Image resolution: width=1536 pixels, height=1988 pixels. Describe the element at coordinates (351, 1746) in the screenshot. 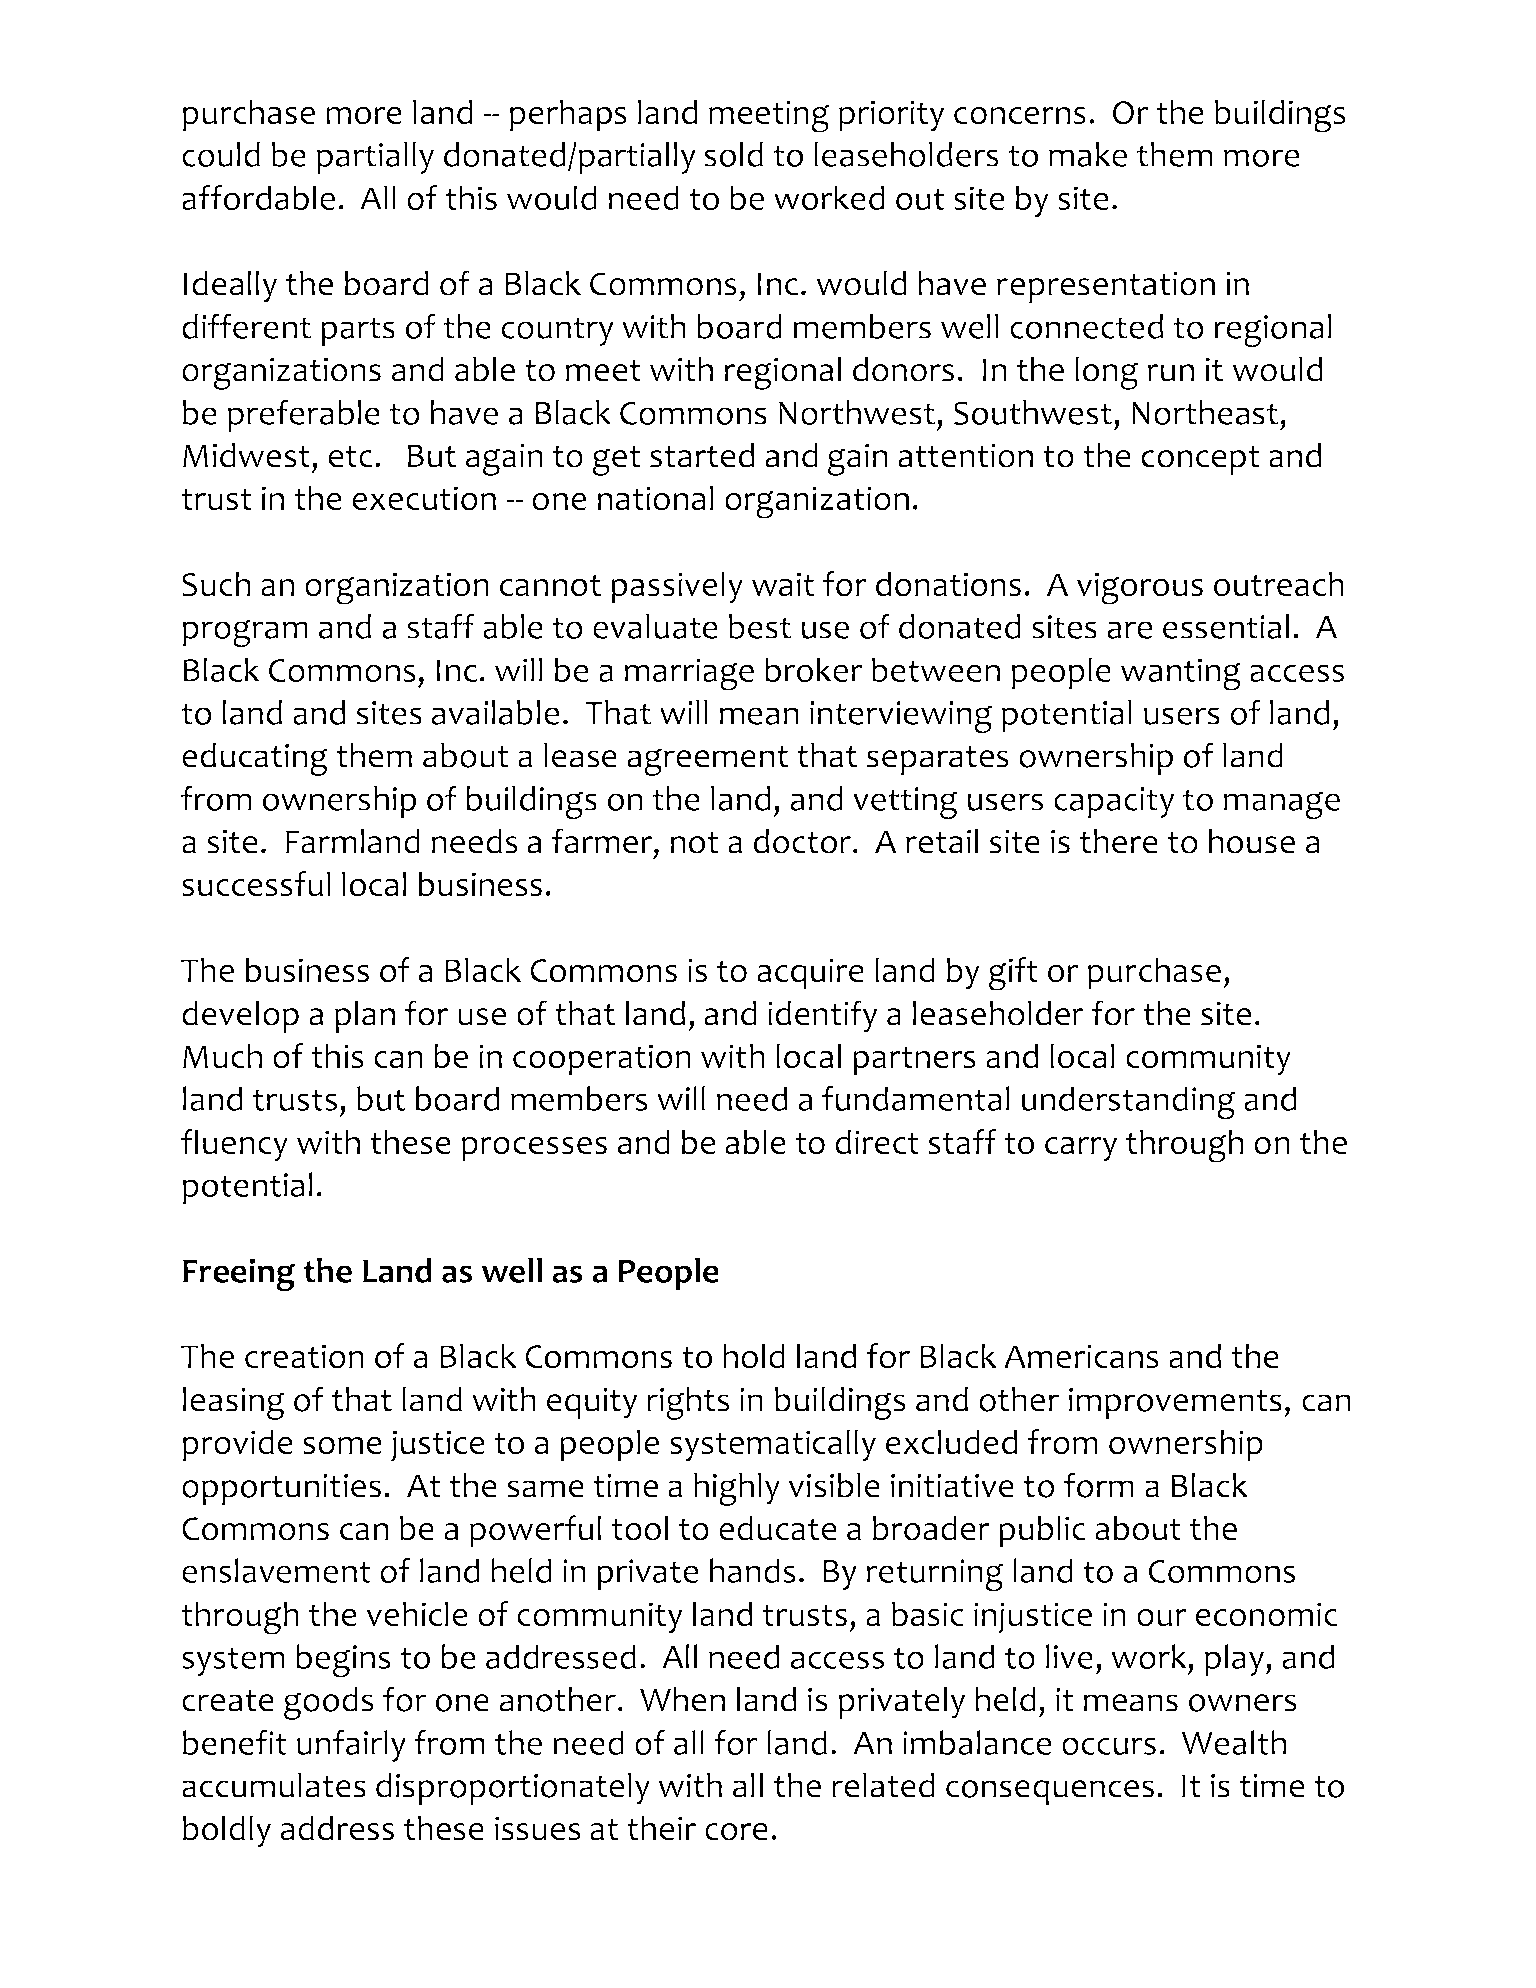

I see `unfairly` at that location.
